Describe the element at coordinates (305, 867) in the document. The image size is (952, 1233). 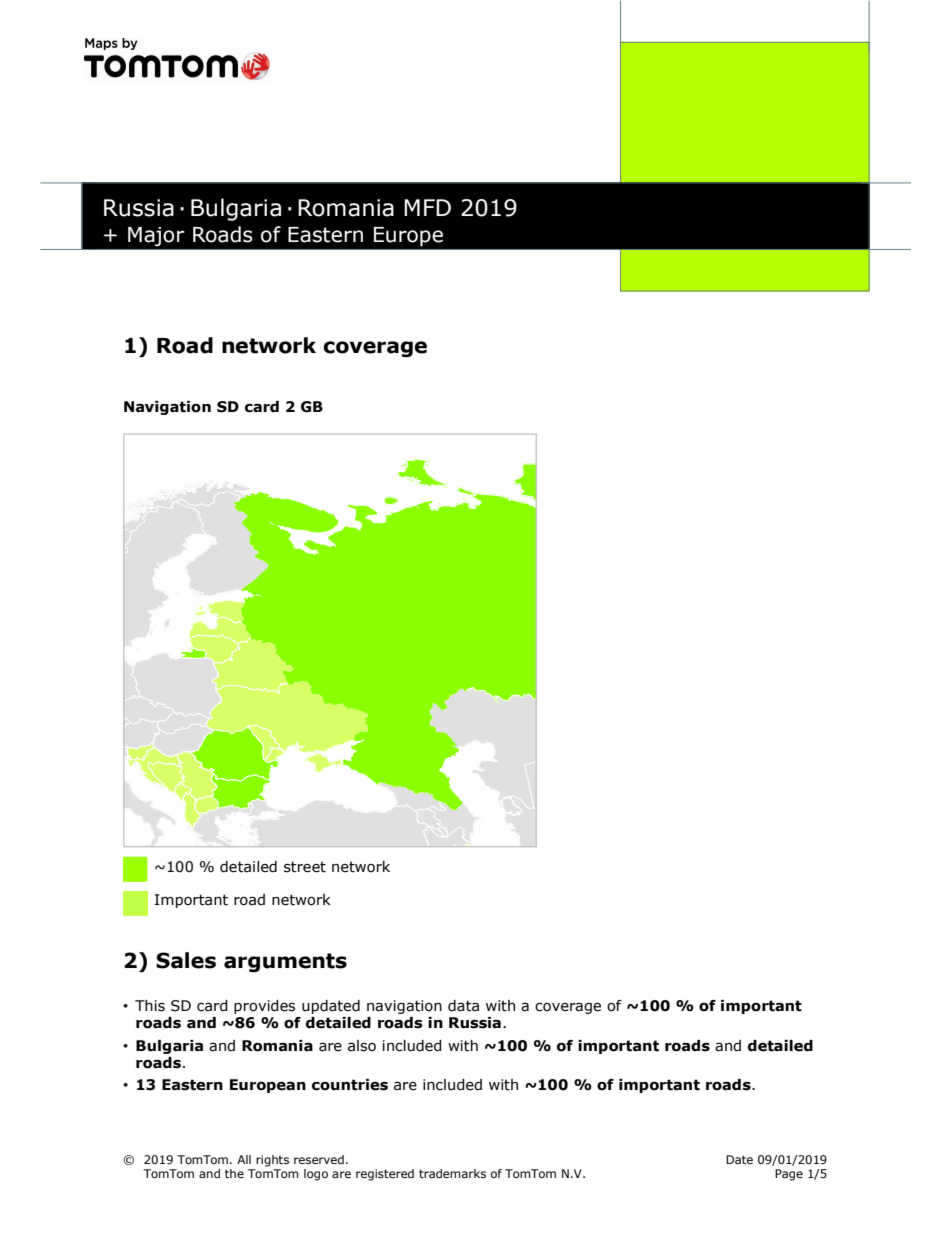
I see `street` at that location.
